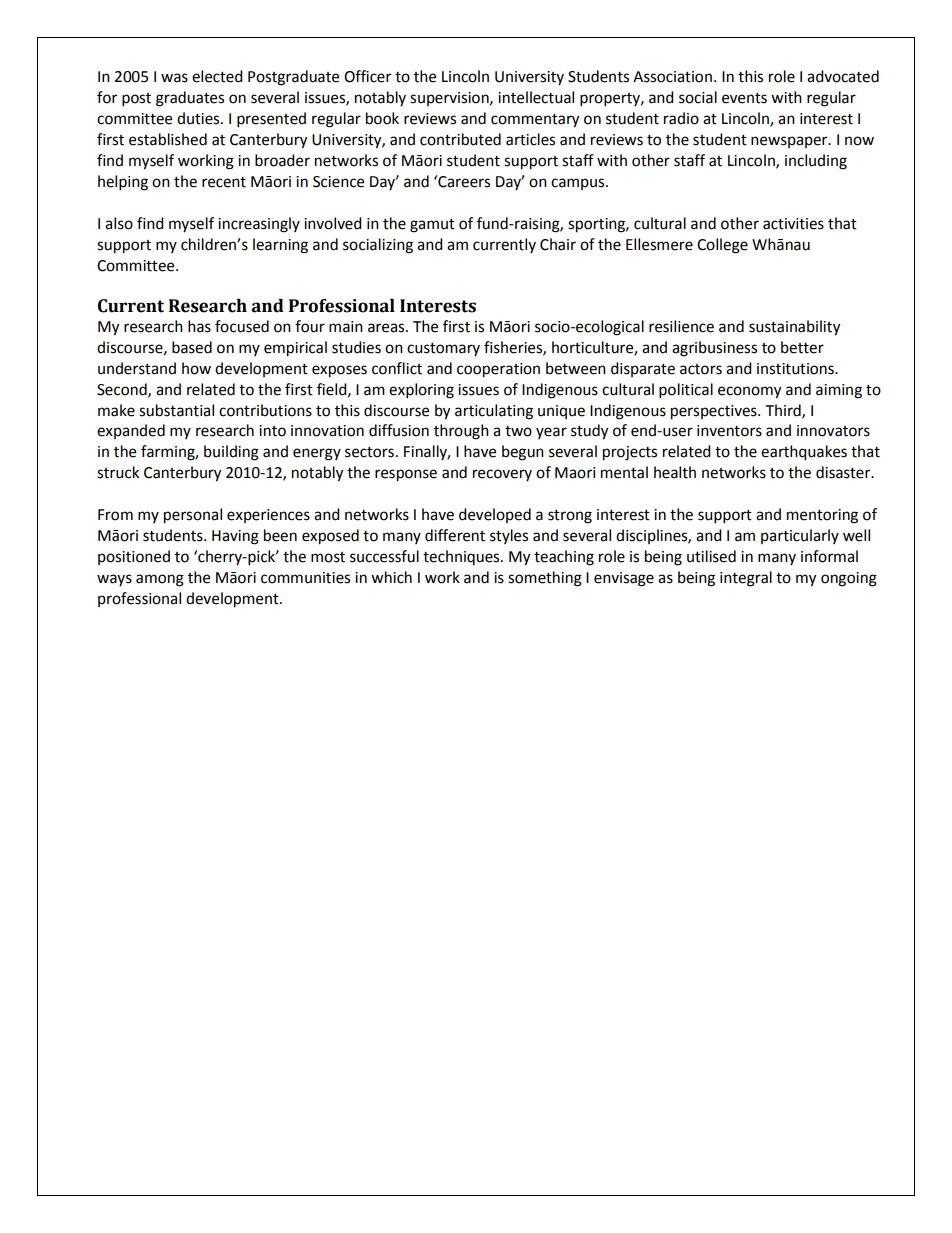  Describe the element at coordinates (160, 580) in the document. I see `among` at that location.
